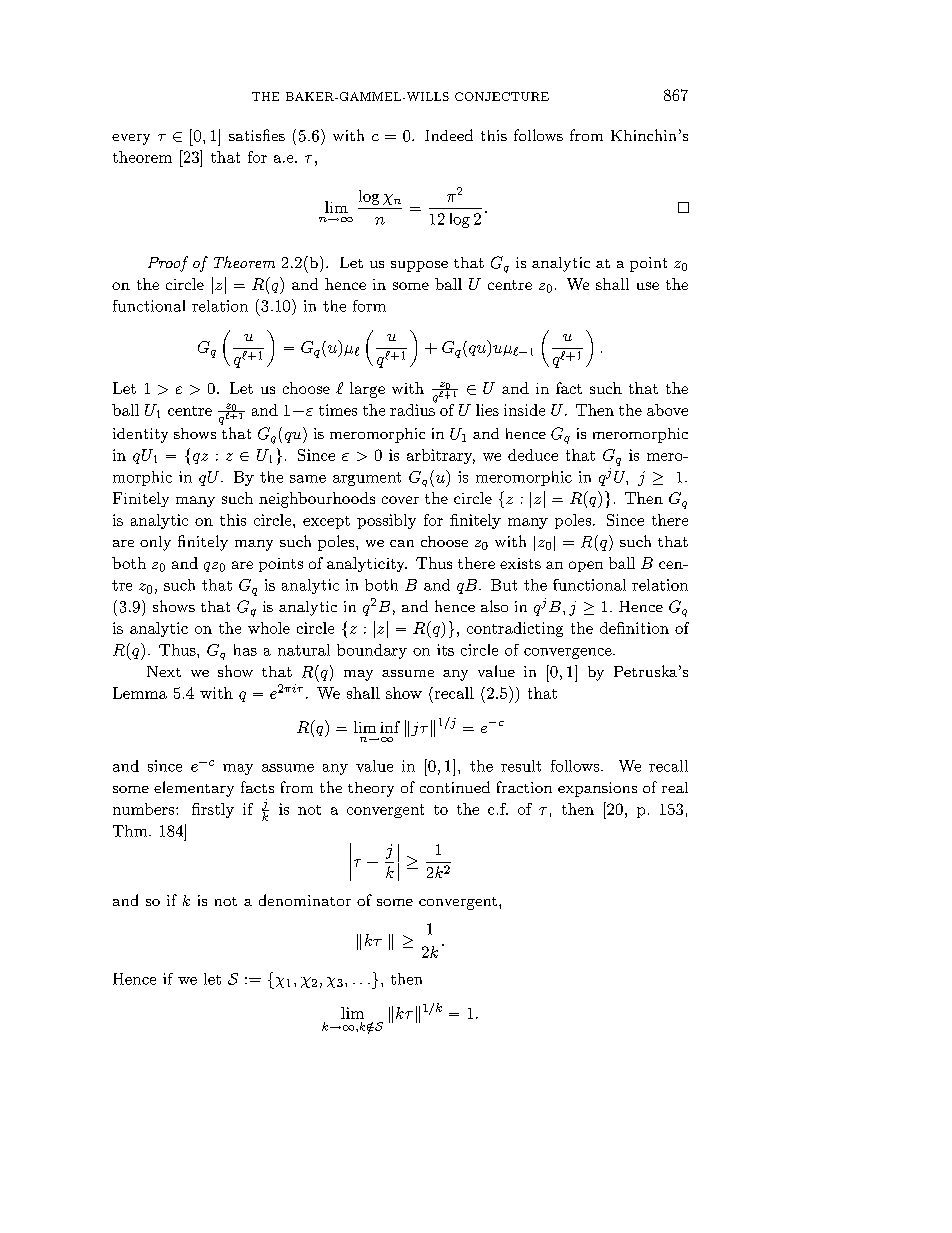  I want to click on cover, so click(400, 500).
